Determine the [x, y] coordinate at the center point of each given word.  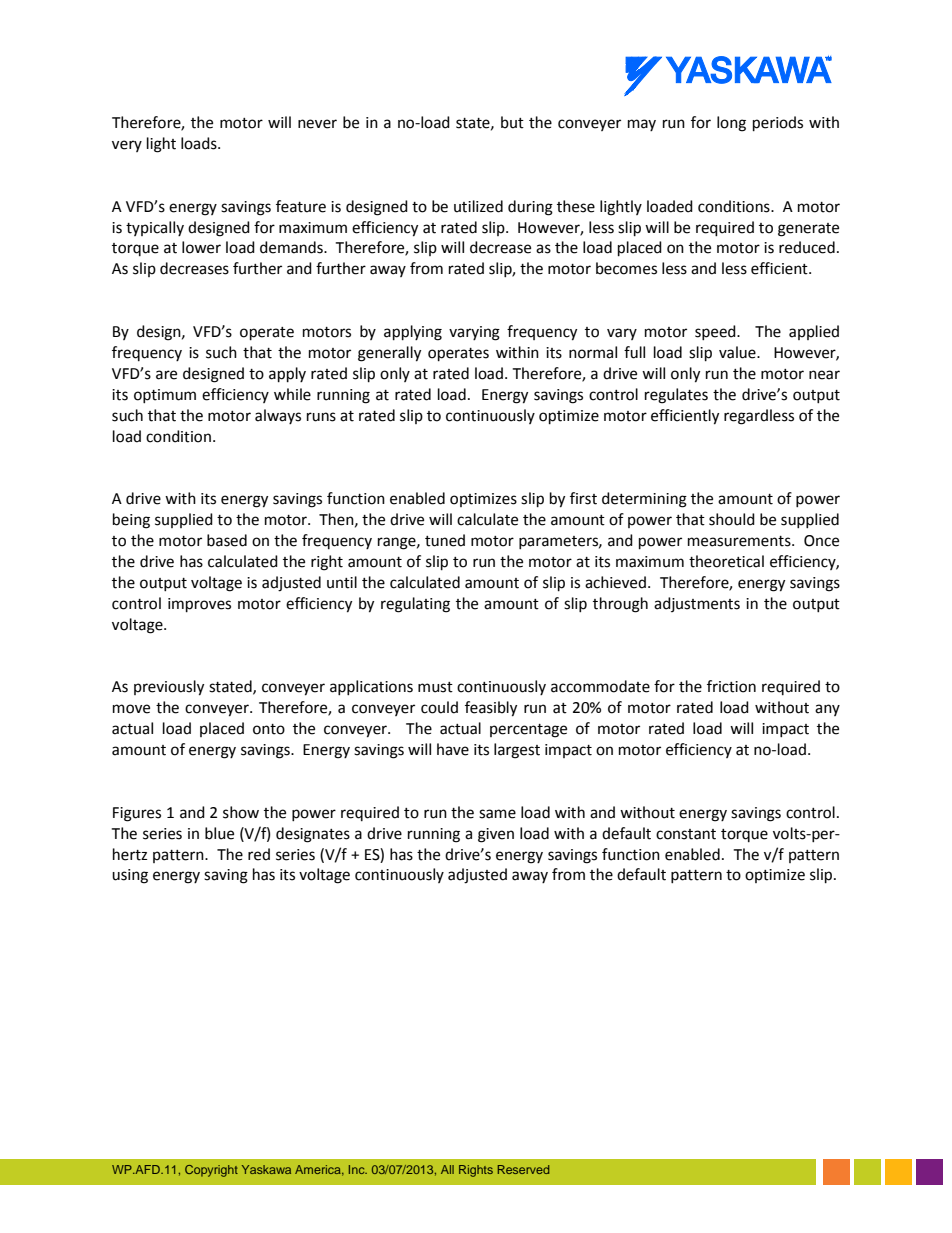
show [241, 812]
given [496, 835]
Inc [358, 1169]
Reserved [523, 1169]
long [731, 124]
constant [686, 834]
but [512, 122]
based [227, 540]
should [732, 519]
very [127, 146]
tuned [445, 540]
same [497, 814]
